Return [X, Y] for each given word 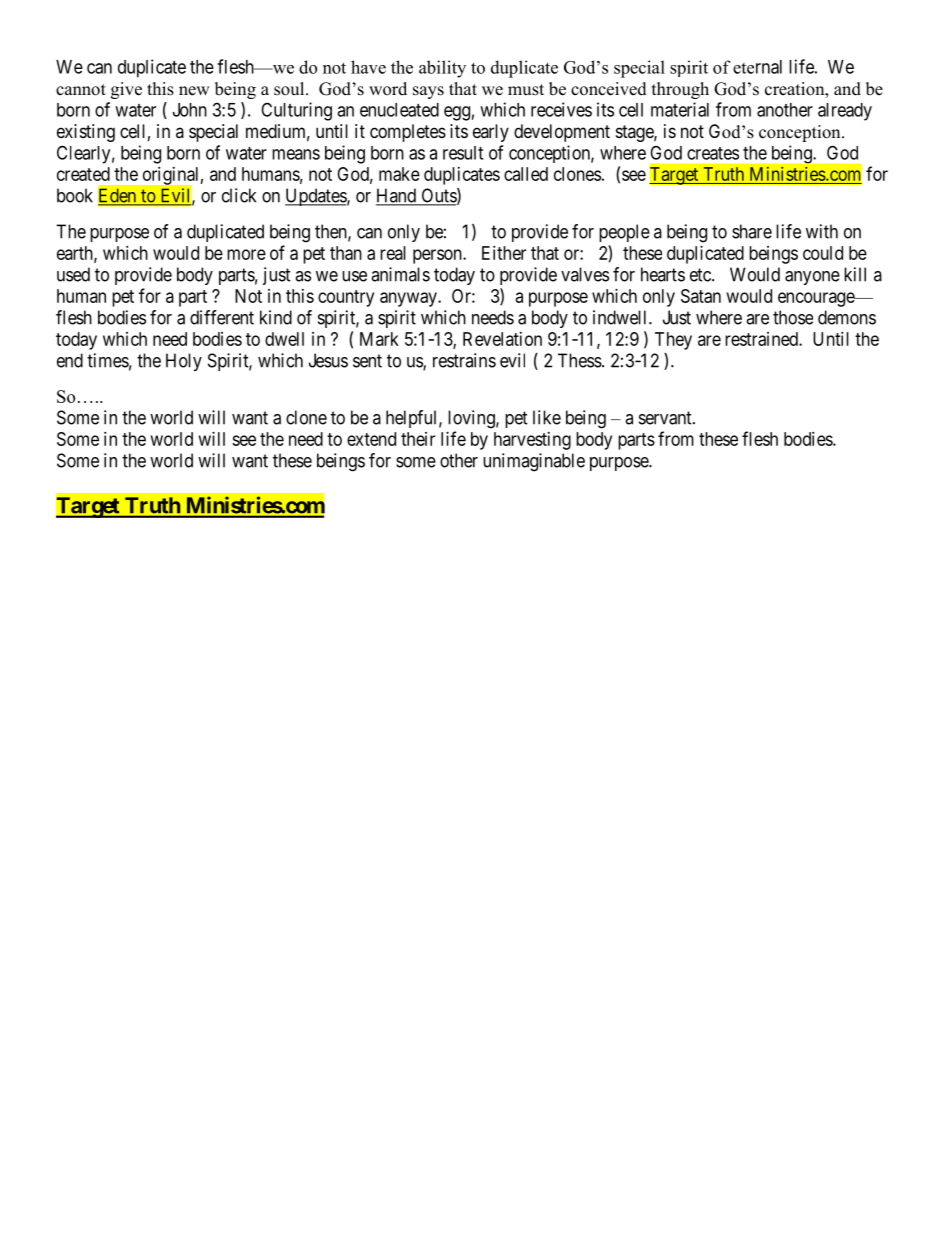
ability [442, 69]
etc [701, 275]
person [438, 256]
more [246, 254]
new [194, 91]
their [418, 439]
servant [666, 418]
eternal [757, 67]
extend [371, 439]
